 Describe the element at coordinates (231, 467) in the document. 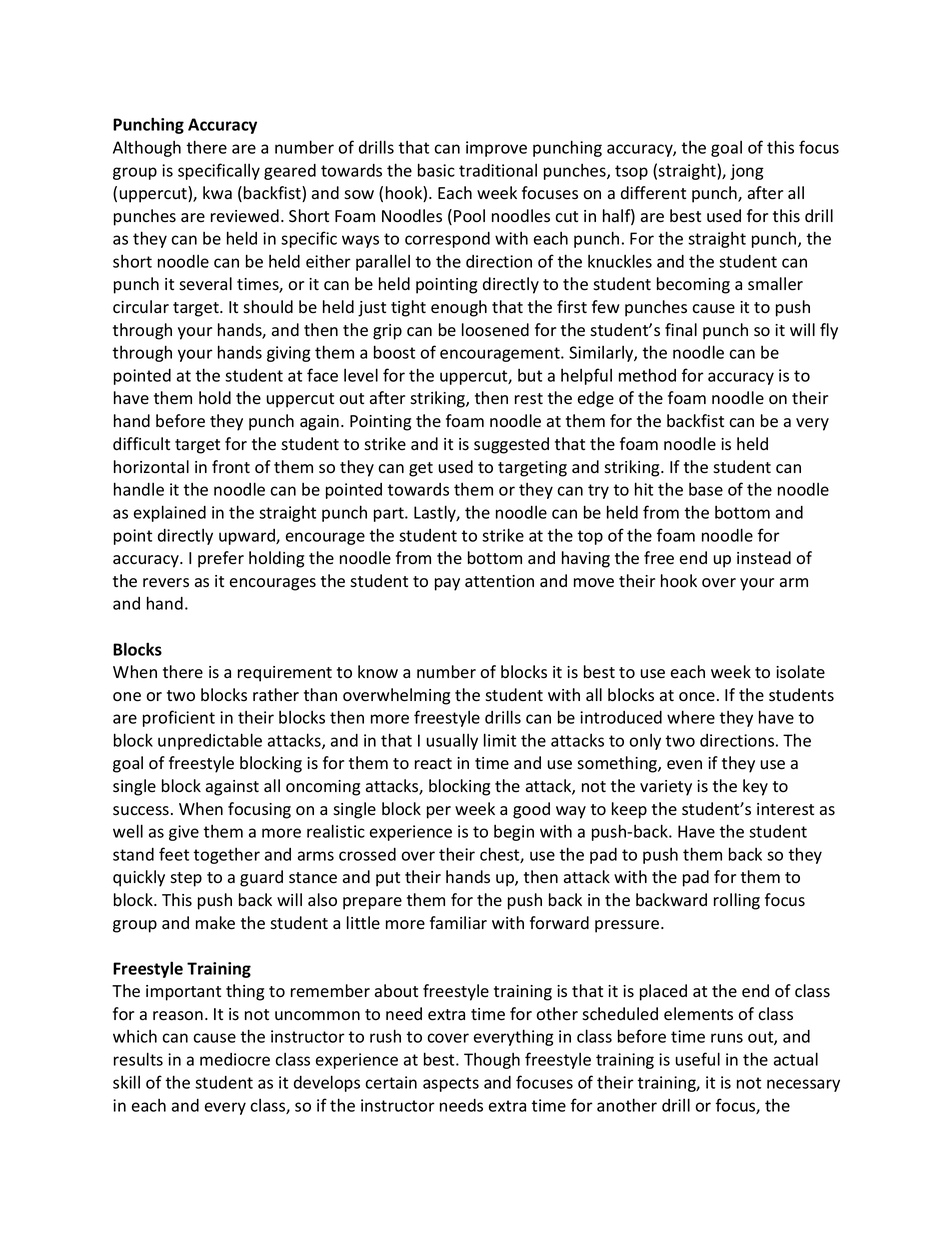

I see `front` at that location.
